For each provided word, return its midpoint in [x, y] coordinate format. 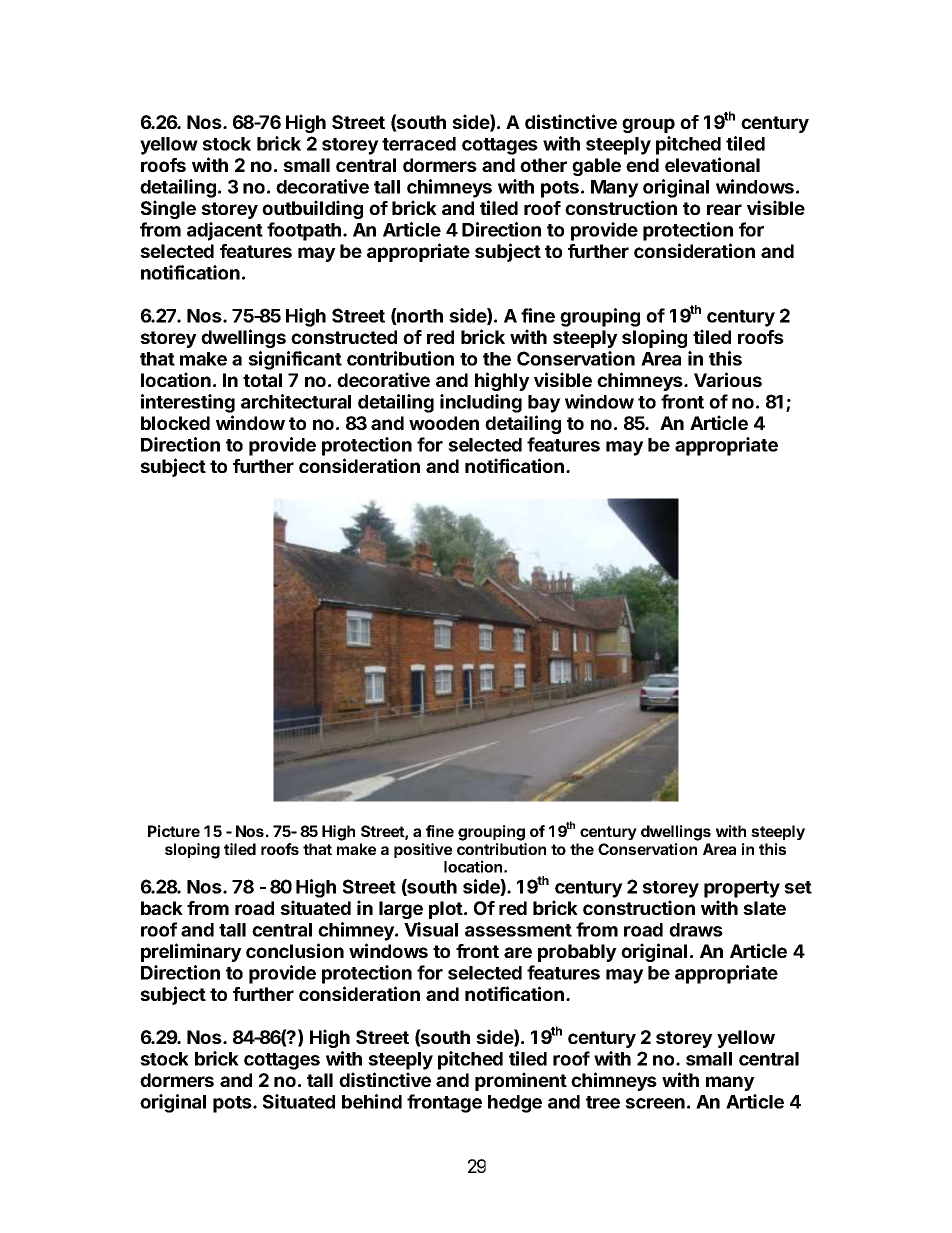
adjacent [225, 231]
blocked [175, 423]
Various [728, 379]
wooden [444, 423]
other [543, 165]
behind [372, 1101]
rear [724, 209]
